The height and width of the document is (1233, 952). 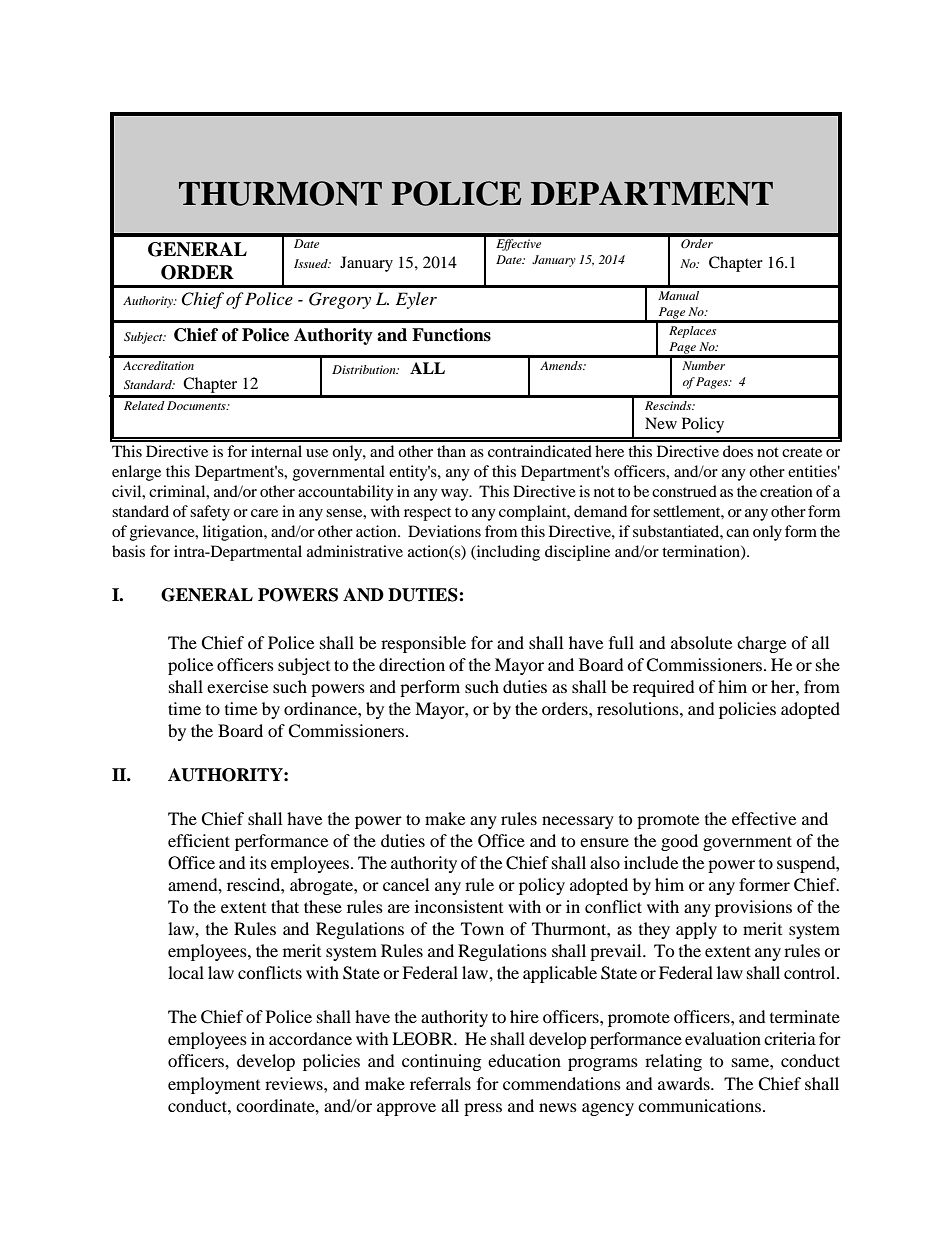 I want to click on Functions, so click(x=451, y=335).
